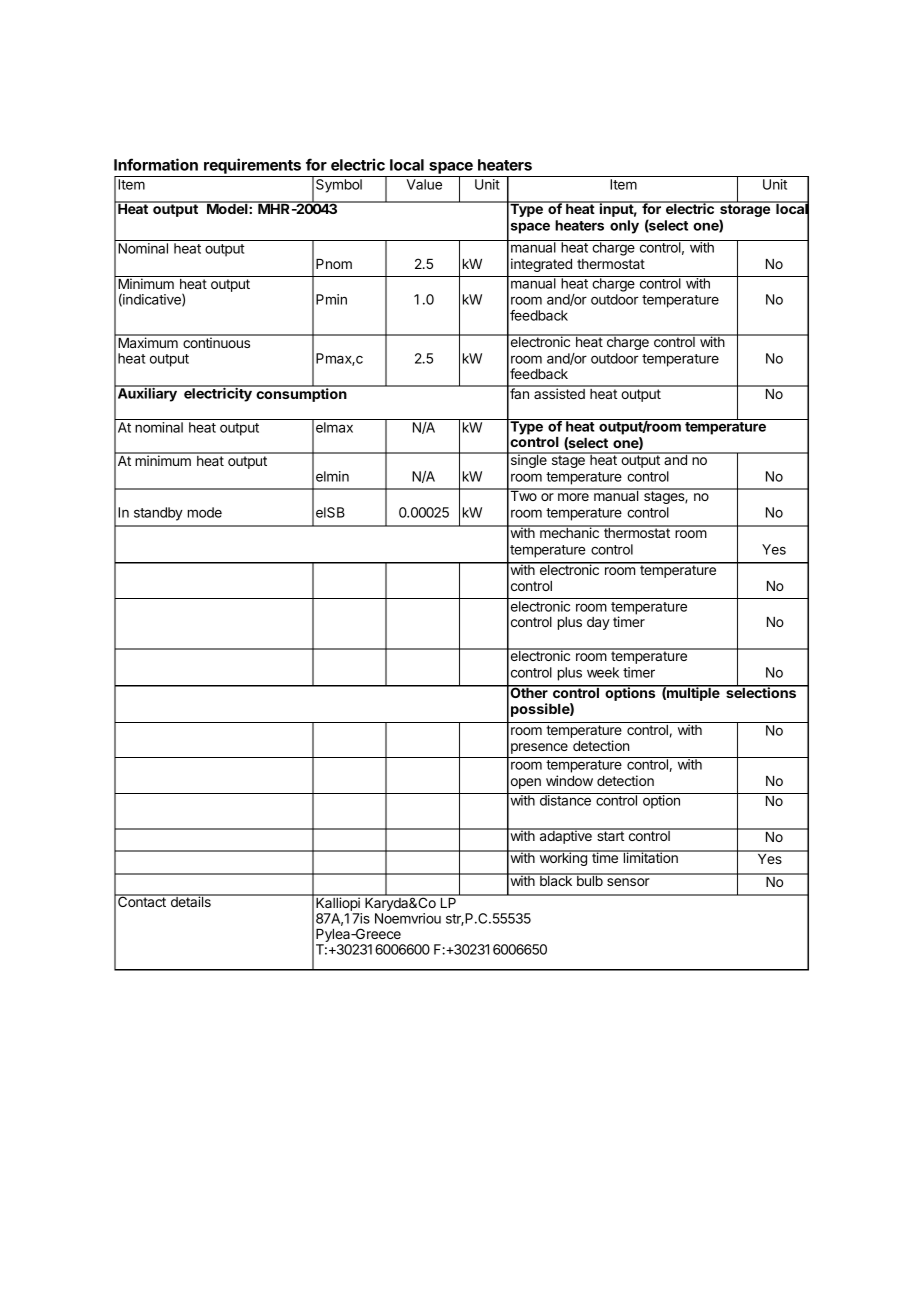 The height and width of the page is (1308, 924). Describe the element at coordinates (624, 227) in the page. I see `only` at that location.
